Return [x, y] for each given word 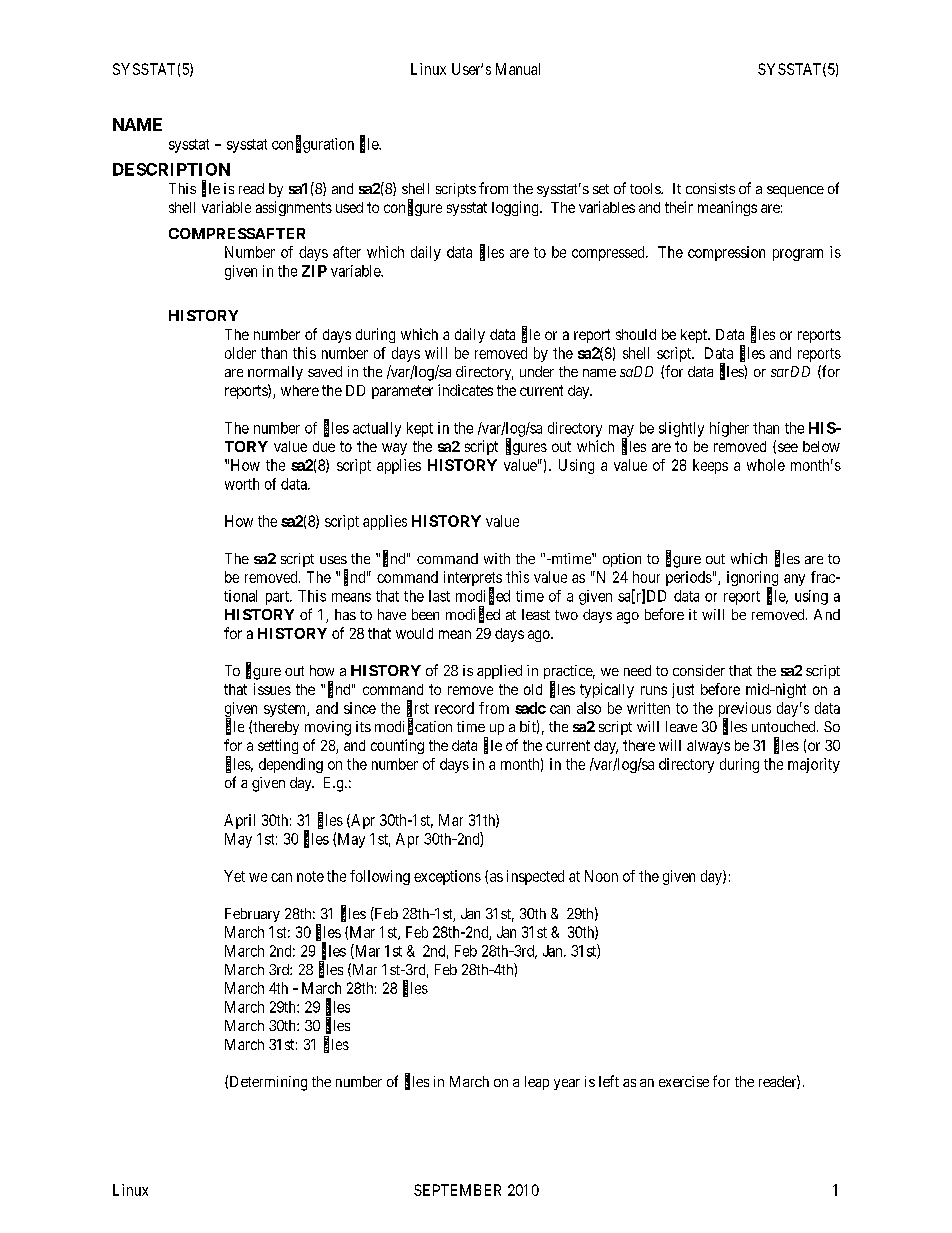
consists [710, 188]
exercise [684, 1081]
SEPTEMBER [457, 1190]
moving [328, 728]
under [537, 371]
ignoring [752, 580]
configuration [313, 144]
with [497, 558]
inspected [535, 877]
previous [745, 710]
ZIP [314, 271]
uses [333, 560]
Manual [518, 69]
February [252, 915]
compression [726, 253]
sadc [530, 708]
